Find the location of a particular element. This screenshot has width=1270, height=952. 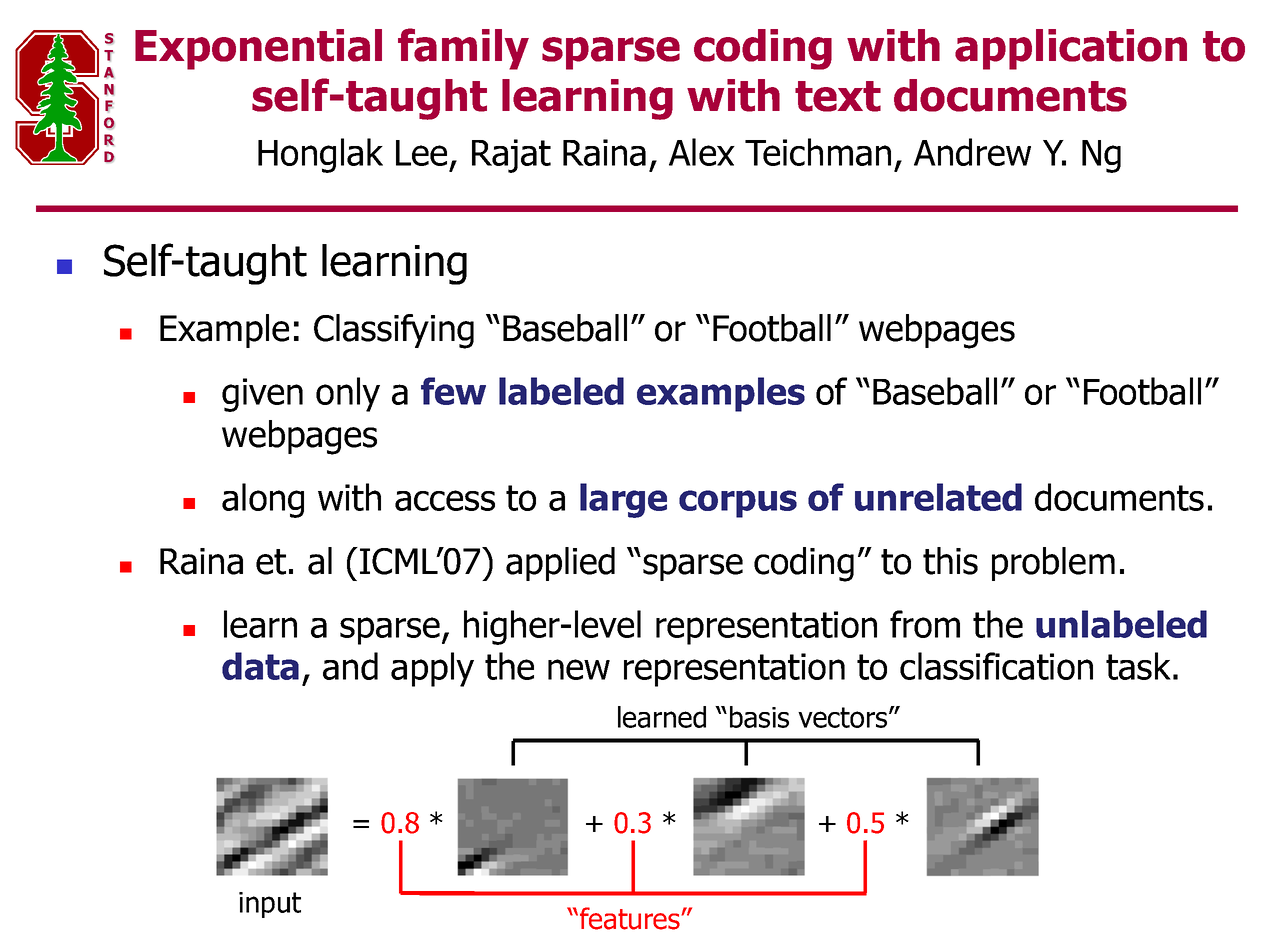

corpus is located at coordinates (738, 504).
